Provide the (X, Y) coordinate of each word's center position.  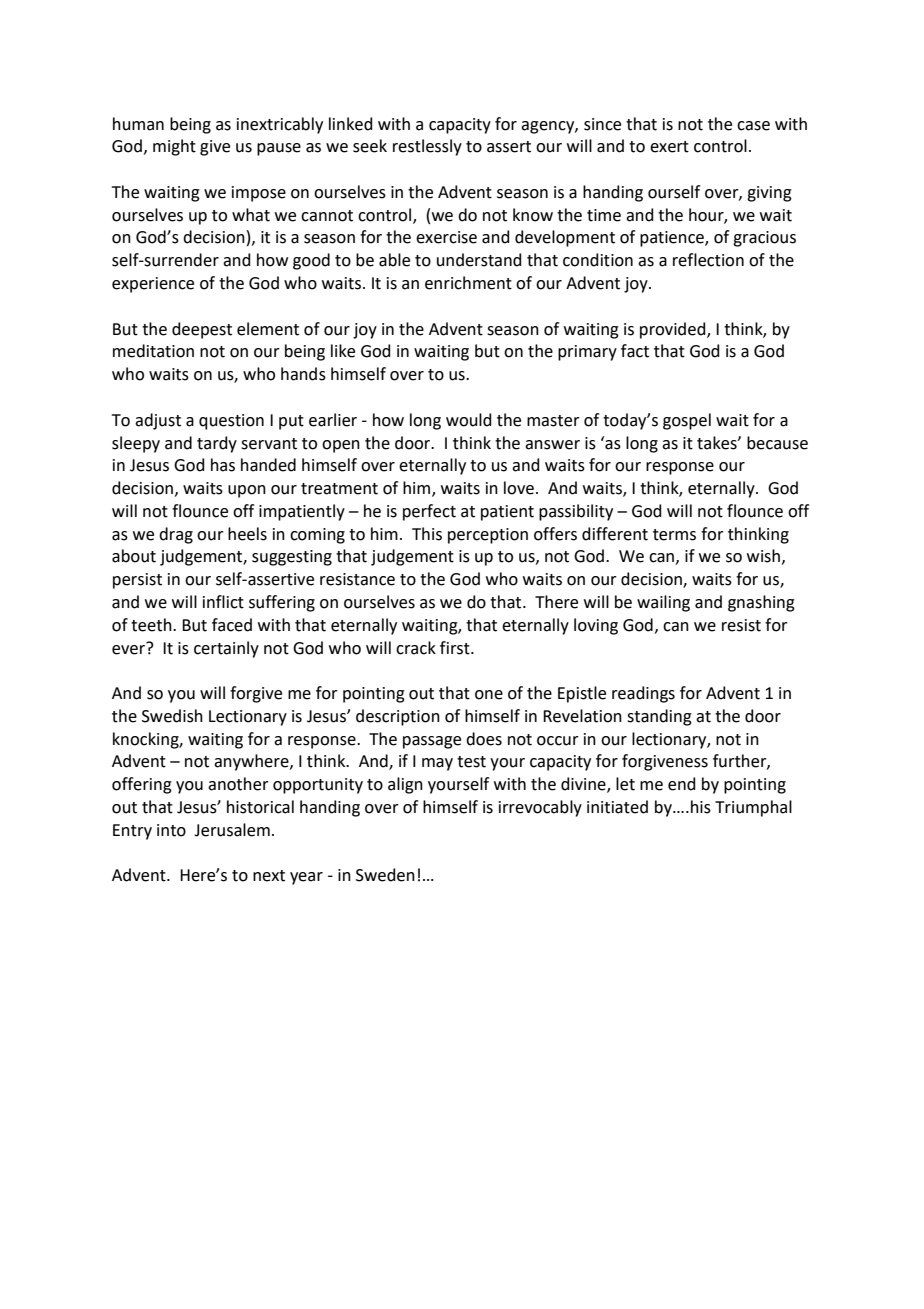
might (174, 147)
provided (674, 330)
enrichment (468, 283)
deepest (202, 330)
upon (247, 491)
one (489, 695)
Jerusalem (232, 830)
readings (643, 694)
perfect (429, 512)
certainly (226, 649)
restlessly (427, 147)
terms (674, 535)
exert (669, 147)
